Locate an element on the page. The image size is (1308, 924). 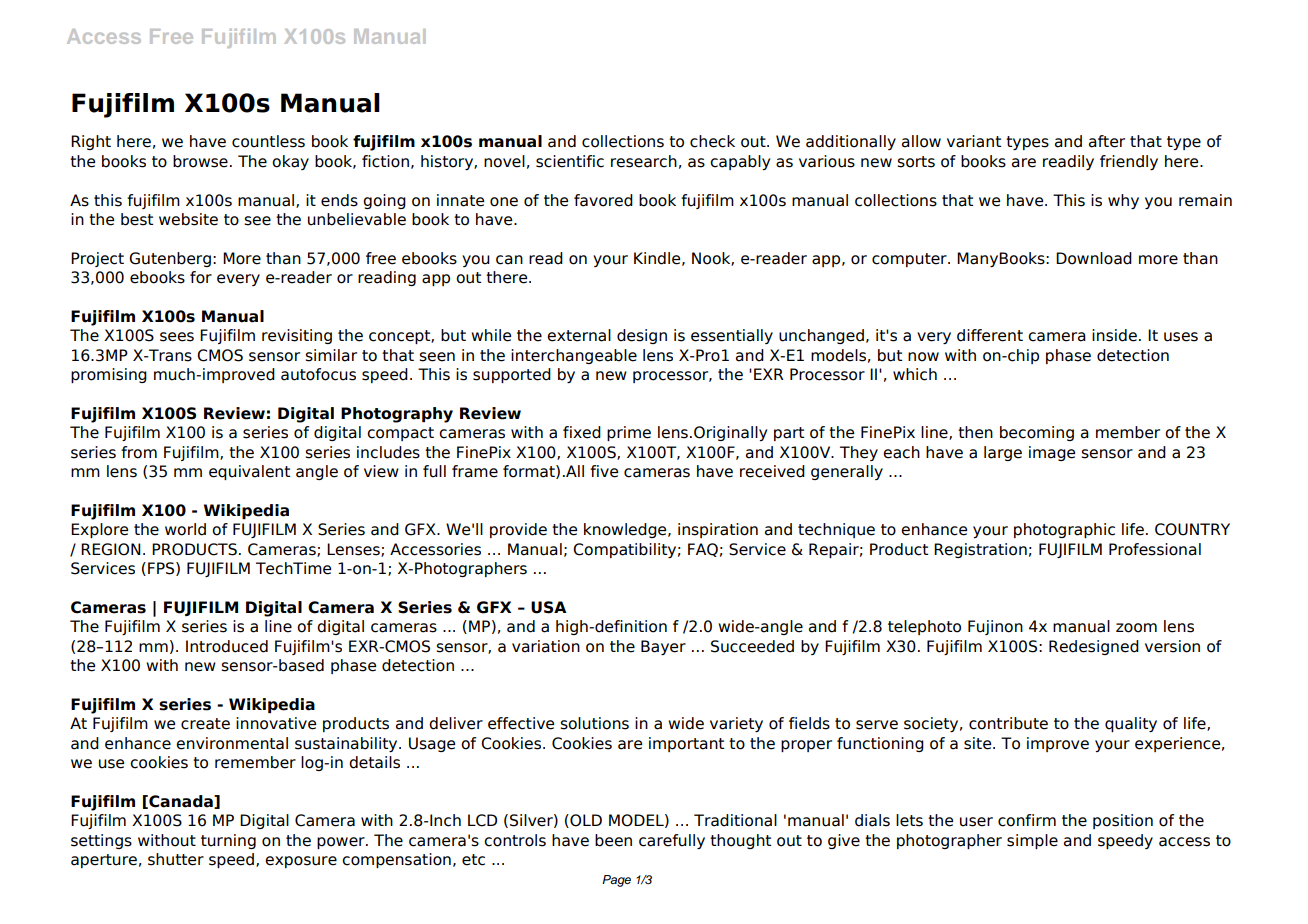
sees is located at coordinates (177, 337).
